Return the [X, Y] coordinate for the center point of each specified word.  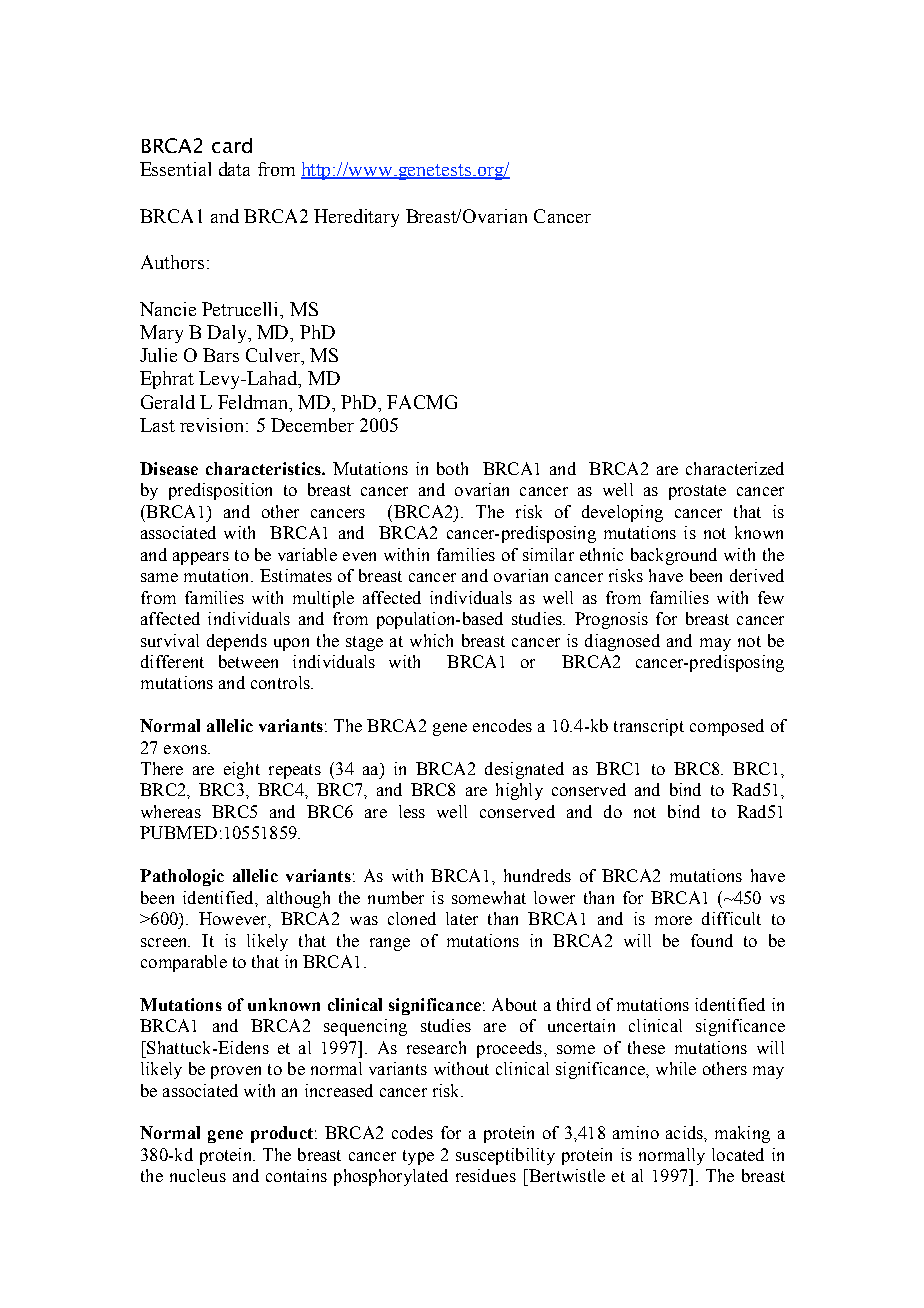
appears [201, 558]
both [452, 468]
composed [727, 727]
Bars [221, 355]
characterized [735, 468]
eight [242, 770]
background [674, 556]
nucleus [198, 1175]
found [712, 940]
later [462, 918]
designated [524, 770]
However [234, 918]
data [234, 169]
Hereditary [356, 218]
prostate [697, 492]
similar [548, 554]
